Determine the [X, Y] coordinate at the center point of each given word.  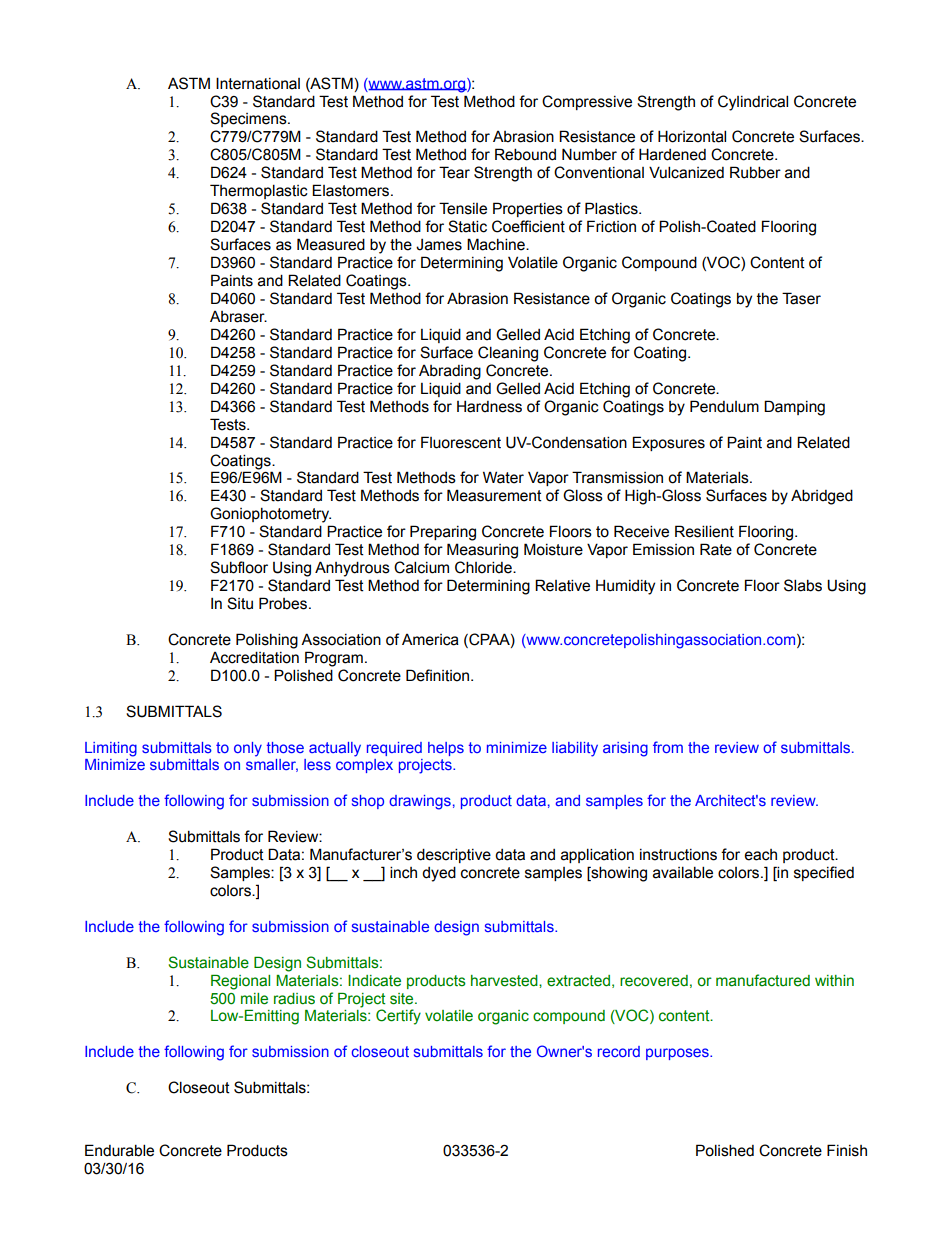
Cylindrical [753, 103]
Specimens [249, 119]
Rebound [525, 154]
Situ [240, 603]
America [430, 640]
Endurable [119, 1150]
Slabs [803, 585]
